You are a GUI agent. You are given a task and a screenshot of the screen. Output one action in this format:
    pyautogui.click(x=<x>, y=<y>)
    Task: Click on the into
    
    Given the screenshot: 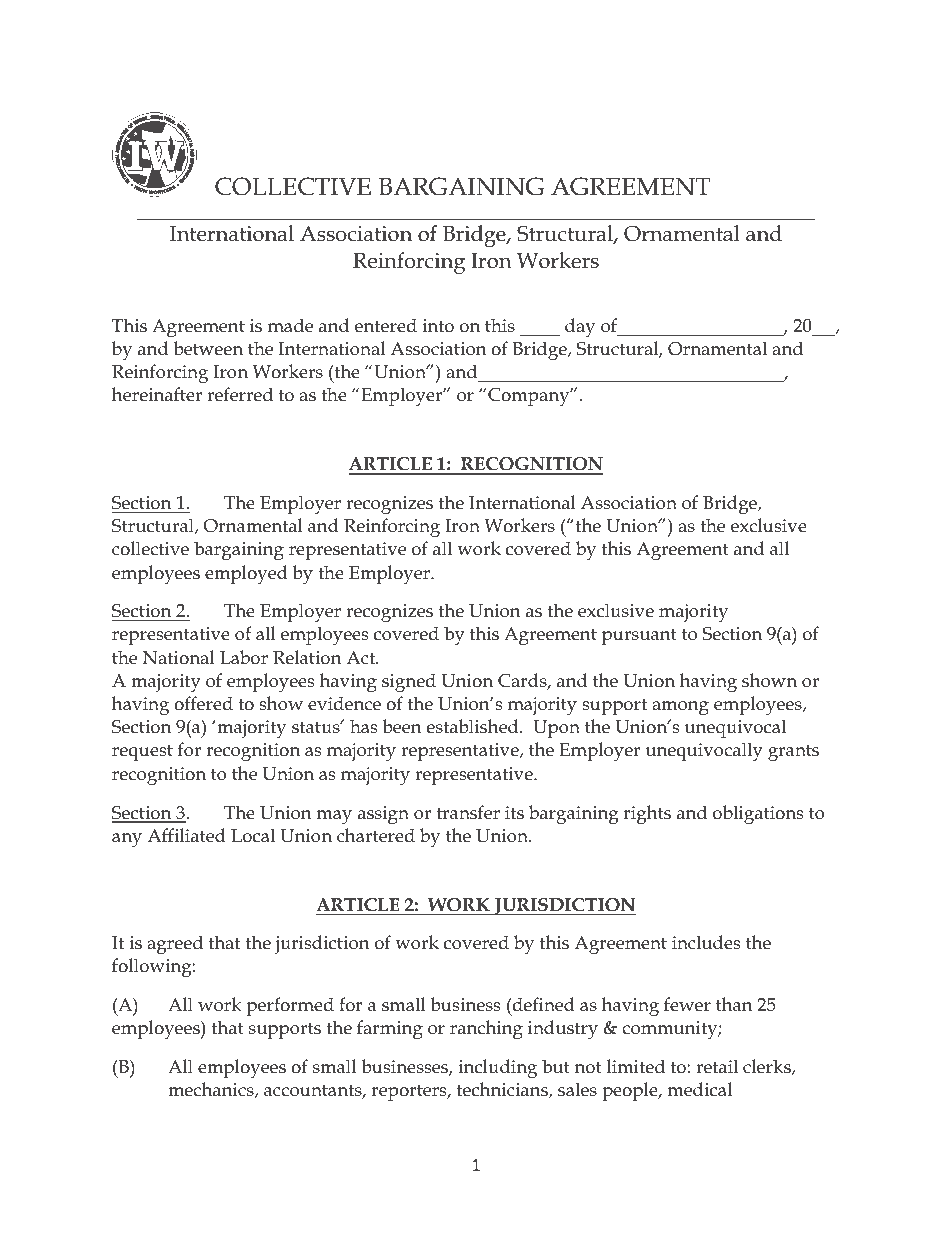 What is the action you would take?
    pyautogui.click(x=438, y=326)
